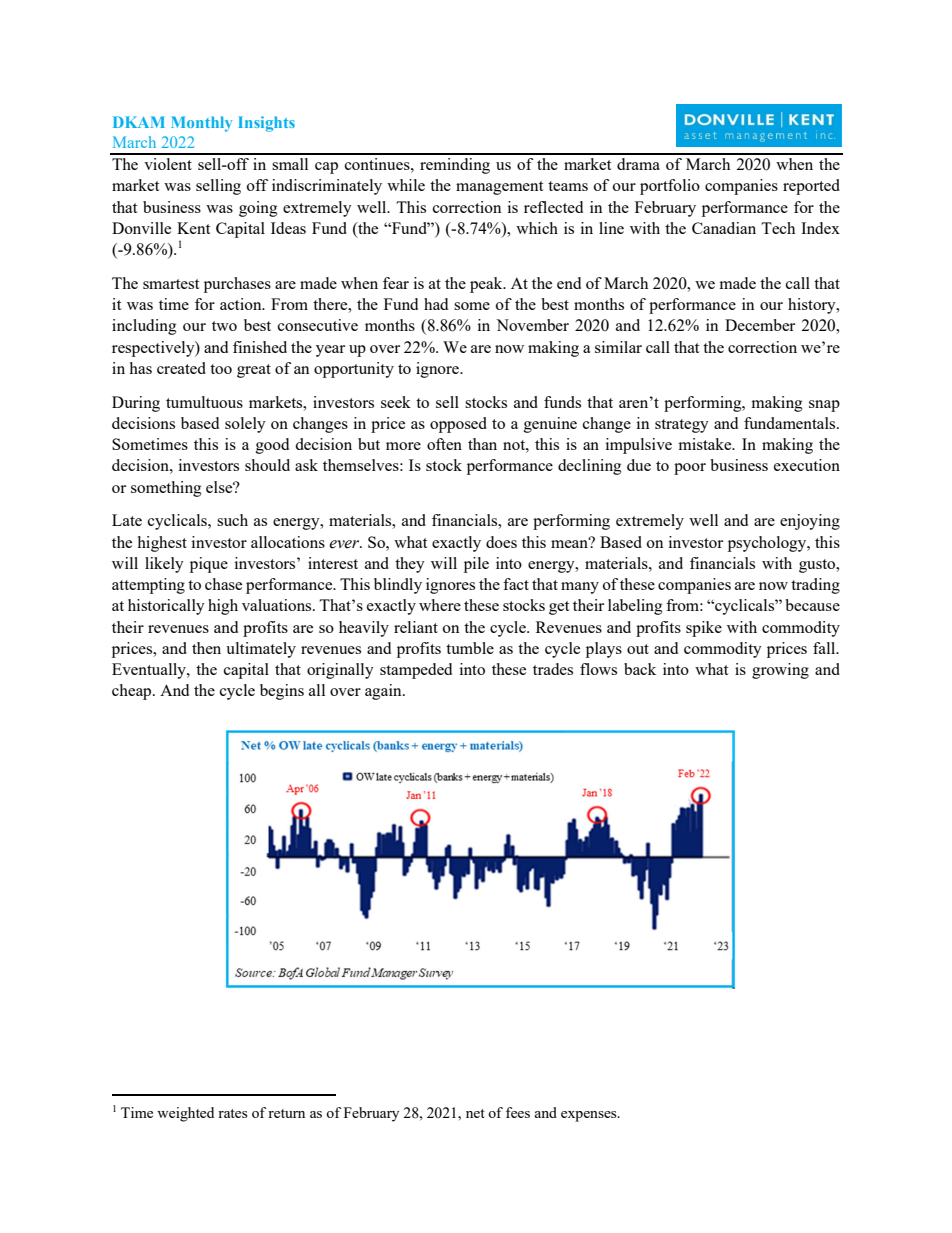  I want to click on reminding, so click(455, 166).
